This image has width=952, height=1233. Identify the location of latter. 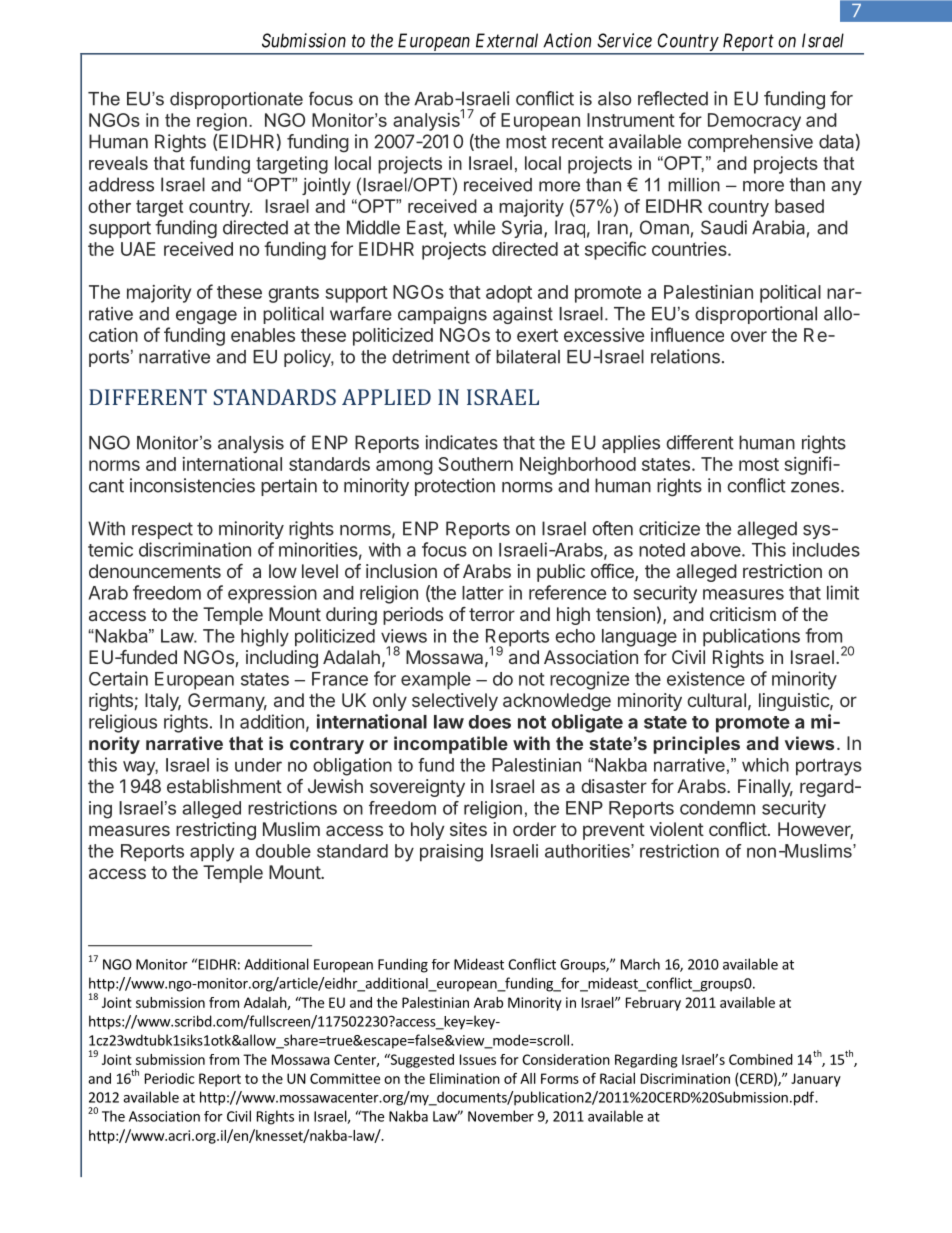
(483, 593).
